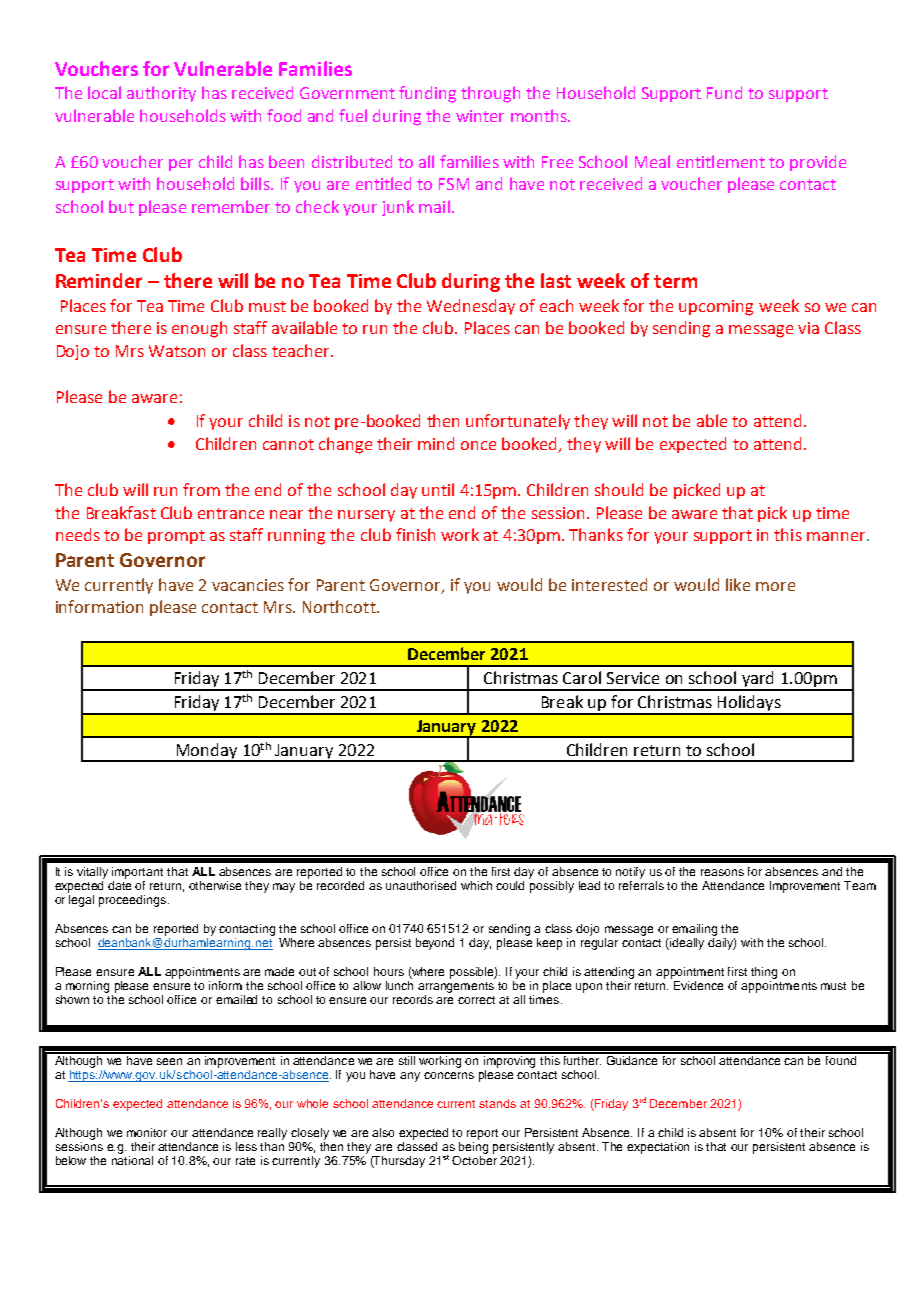  I want to click on authority, so click(161, 94).
